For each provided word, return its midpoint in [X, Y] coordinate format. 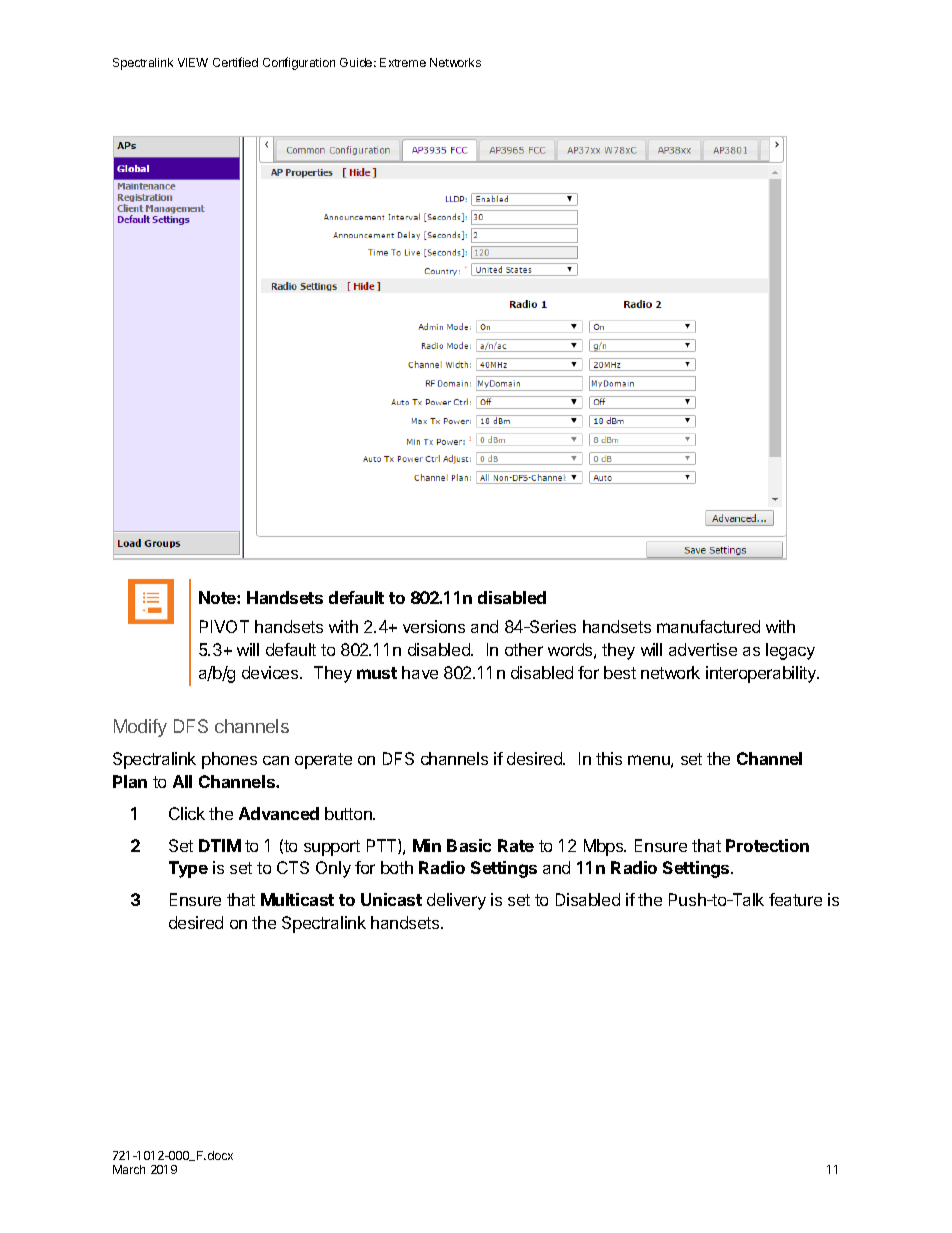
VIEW [193, 62]
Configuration [299, 63]
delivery [456, 901]
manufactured [708, 626]
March [129, 1169]
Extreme [403, 62]
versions [434, 626]
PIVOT [224, 626]
